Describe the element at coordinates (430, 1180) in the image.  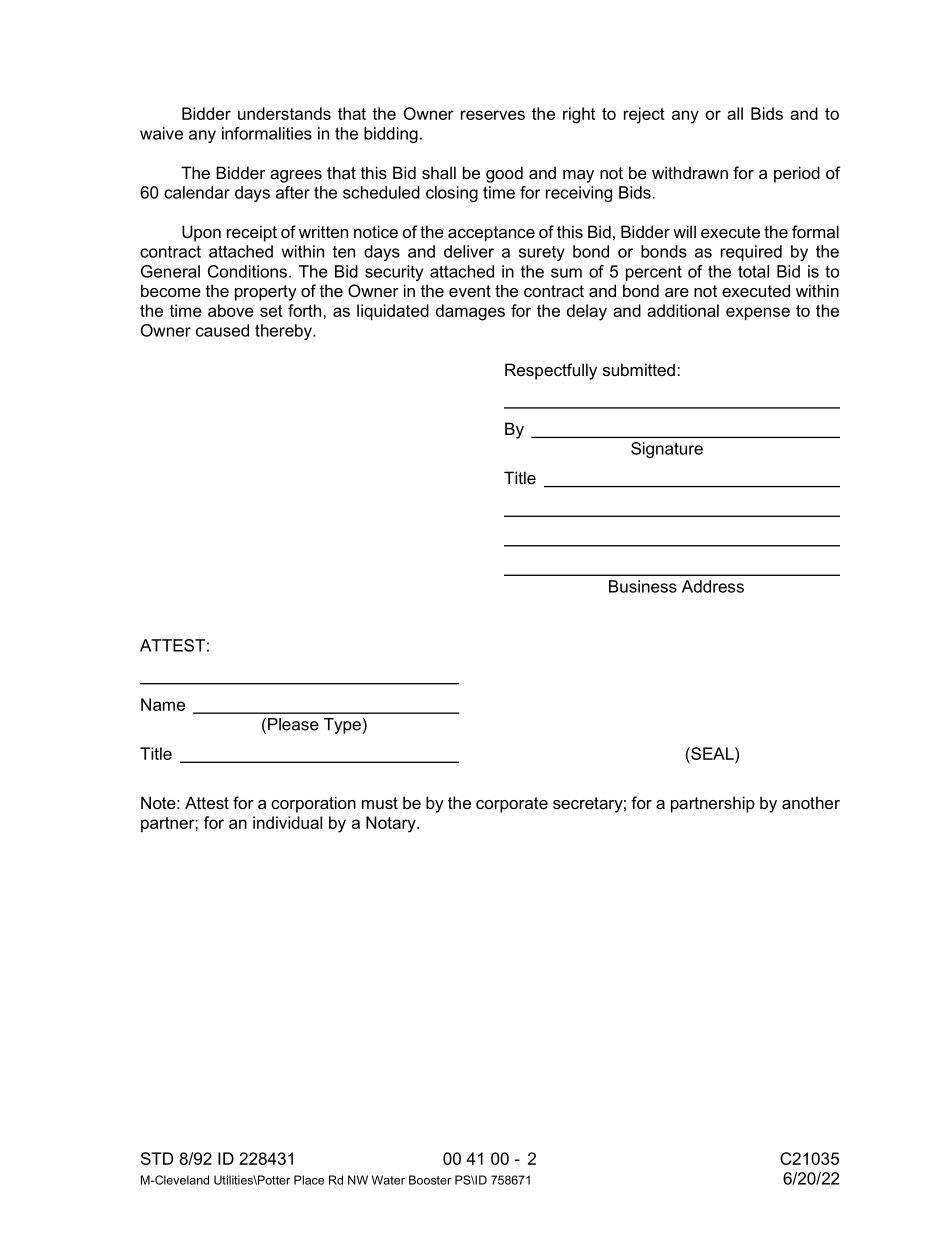
I see `Booster` at that location.
